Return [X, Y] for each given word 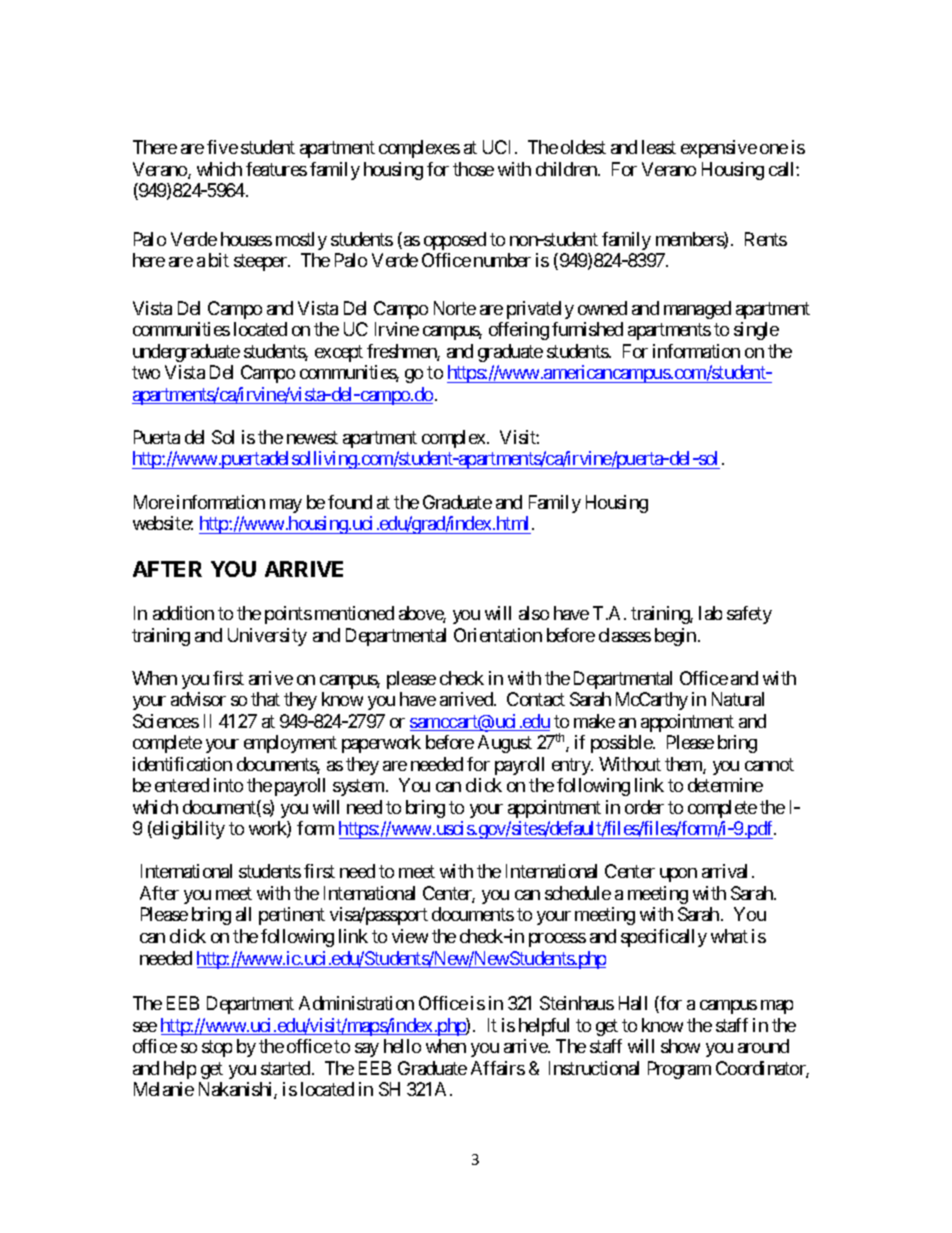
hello [402, 1046]
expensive [719, 149]
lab [710, 613]
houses [246, 239]
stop [217, 1049]
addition [183, 613]
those [473, 169]
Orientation [498, 635]
